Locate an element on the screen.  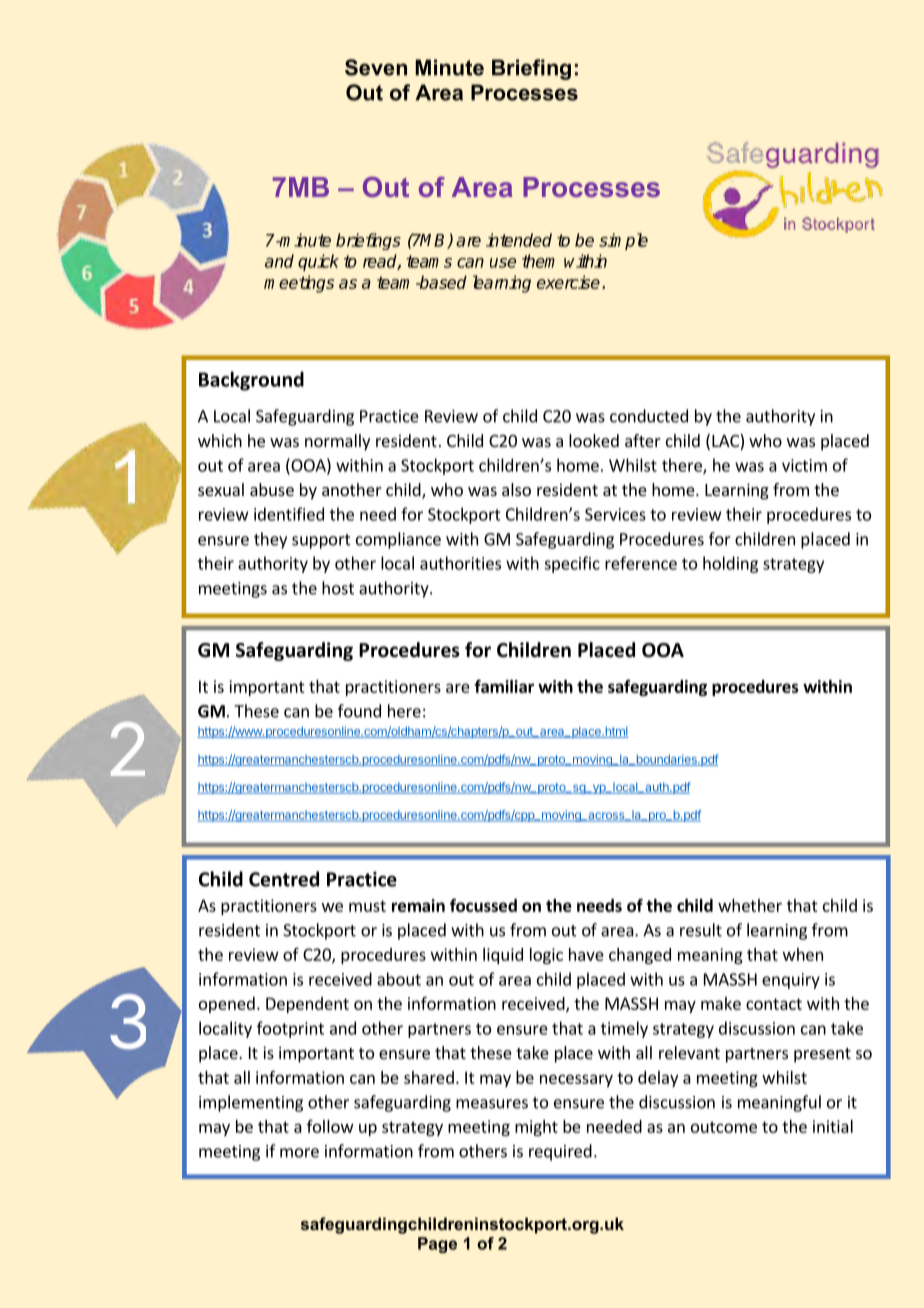
familiar is located at coordinates (504, 686).
